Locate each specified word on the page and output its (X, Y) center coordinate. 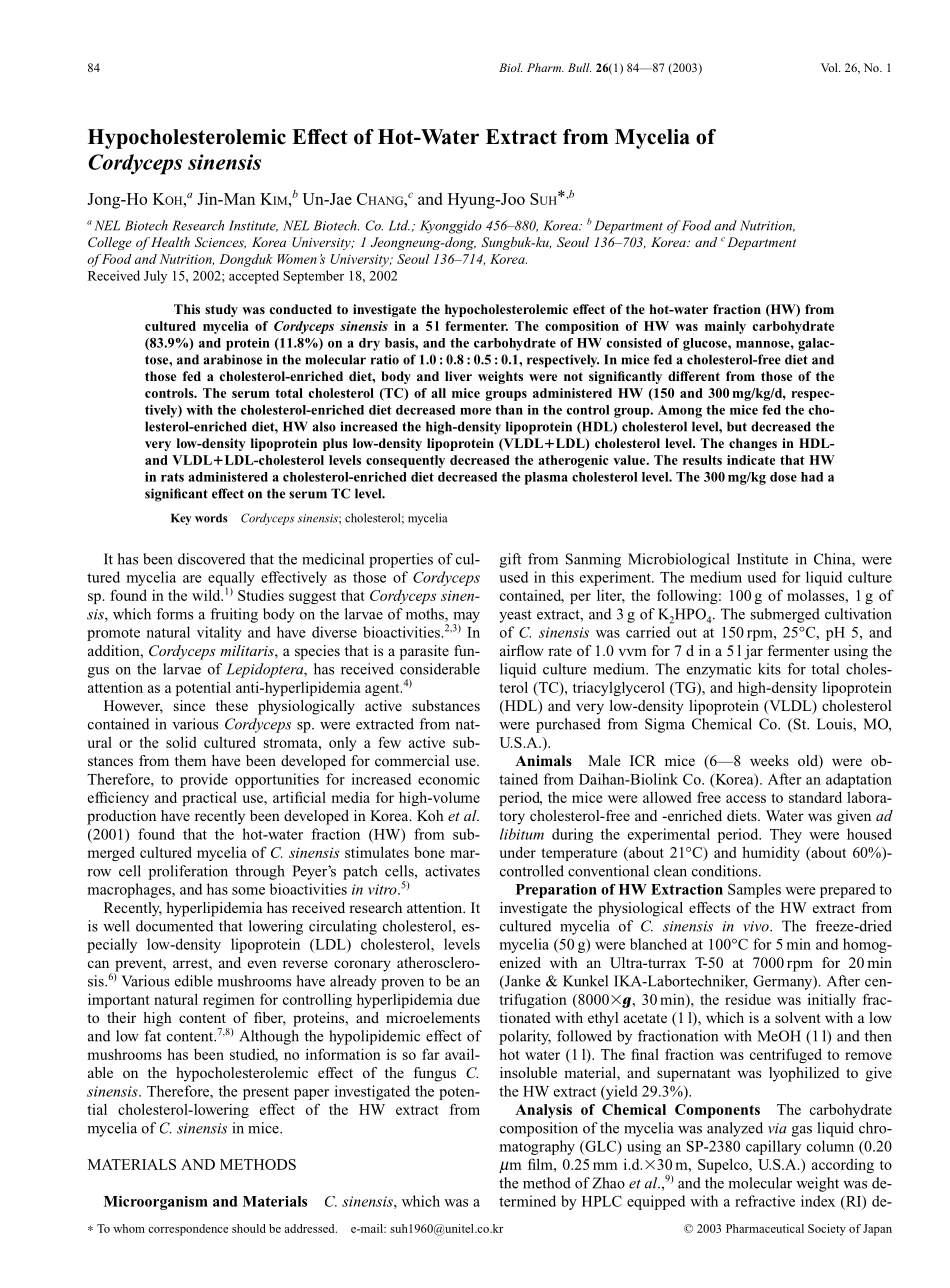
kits (769, 669)
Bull (579, 67)
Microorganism (156, 1202)
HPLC (602, 1201)
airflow (522, 650)
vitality (219, 633)
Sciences (220, 243)
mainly (725, 327)
